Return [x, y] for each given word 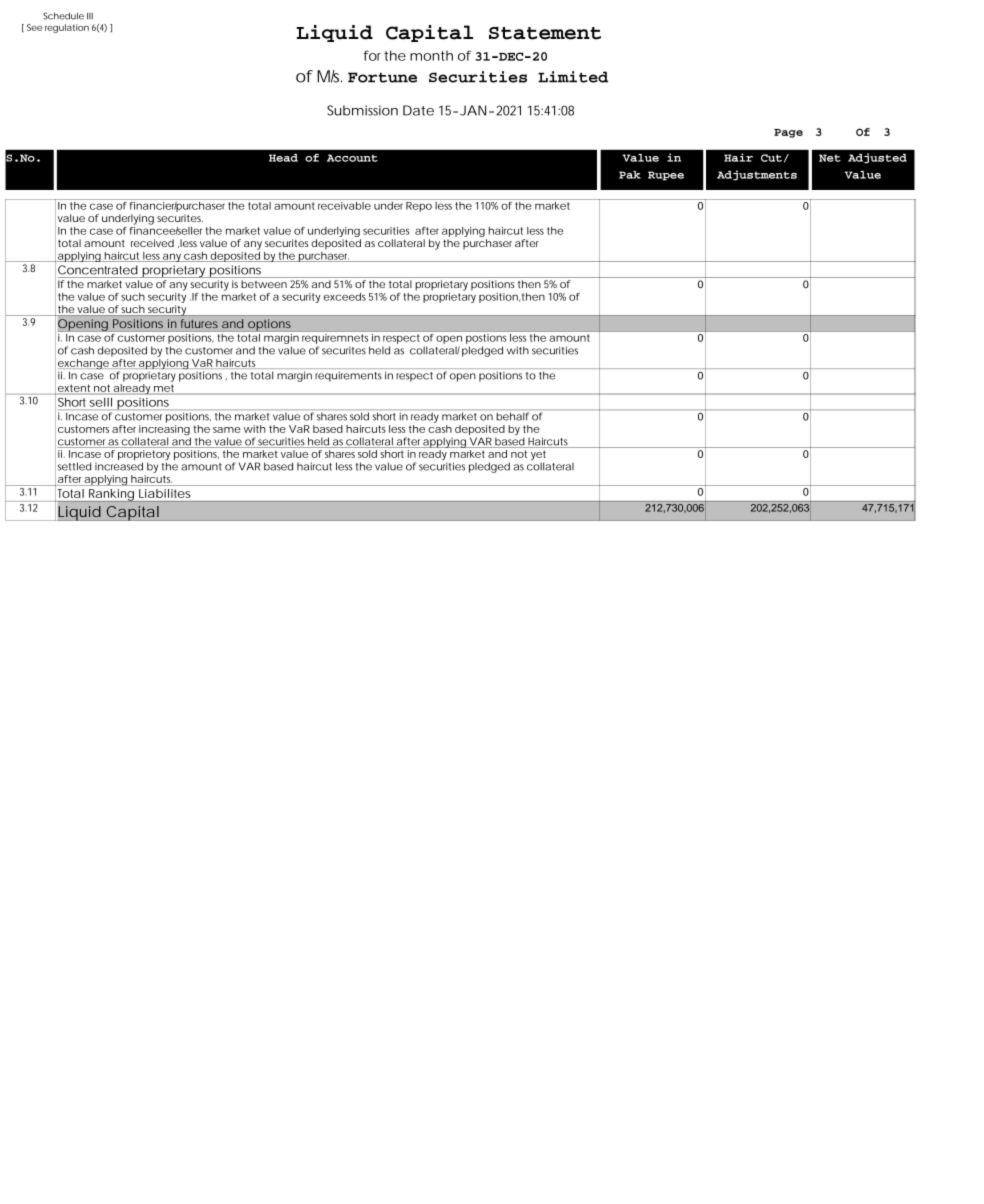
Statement [545, 33]
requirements [348, 376]
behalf [512, 416]
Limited [573, 77]
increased [119, 466]
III [90, 16]
